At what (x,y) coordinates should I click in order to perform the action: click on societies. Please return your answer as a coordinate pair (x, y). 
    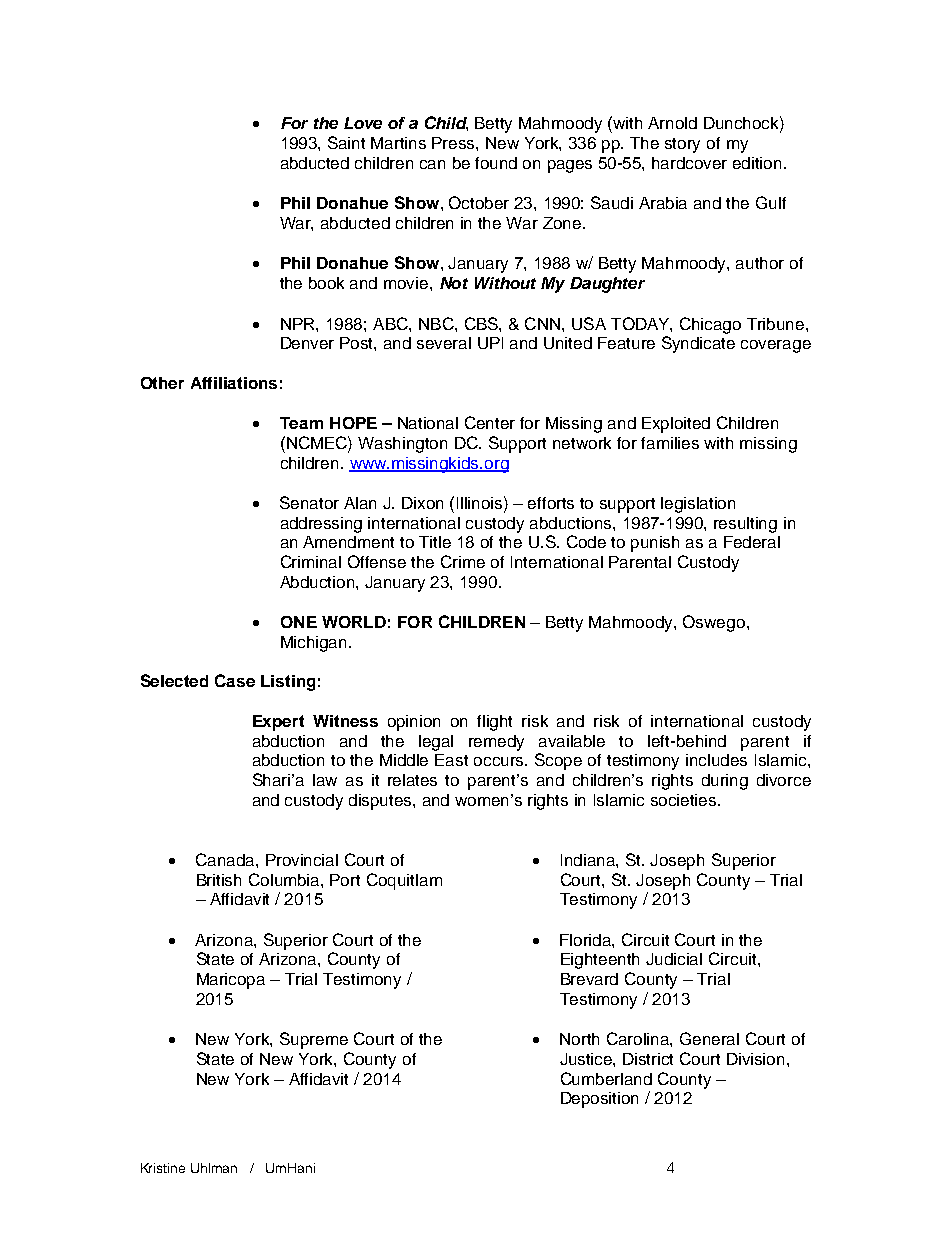
    Looking at the image, I should click on (685, 800).
